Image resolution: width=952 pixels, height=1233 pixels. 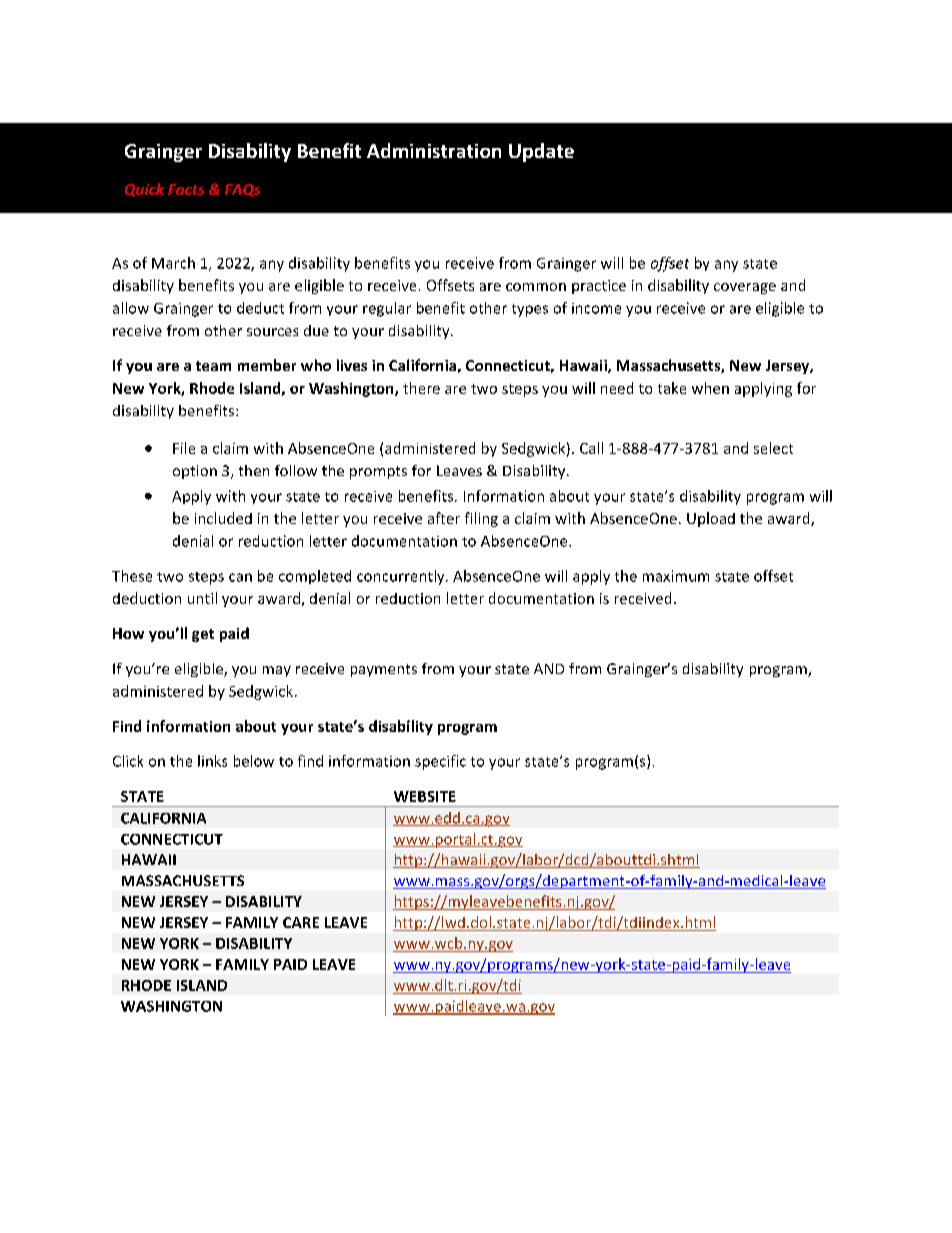 What do you see at coordinates (541, 152) in the screenshot?
I see `Update` at bounding box center [541, 152].
